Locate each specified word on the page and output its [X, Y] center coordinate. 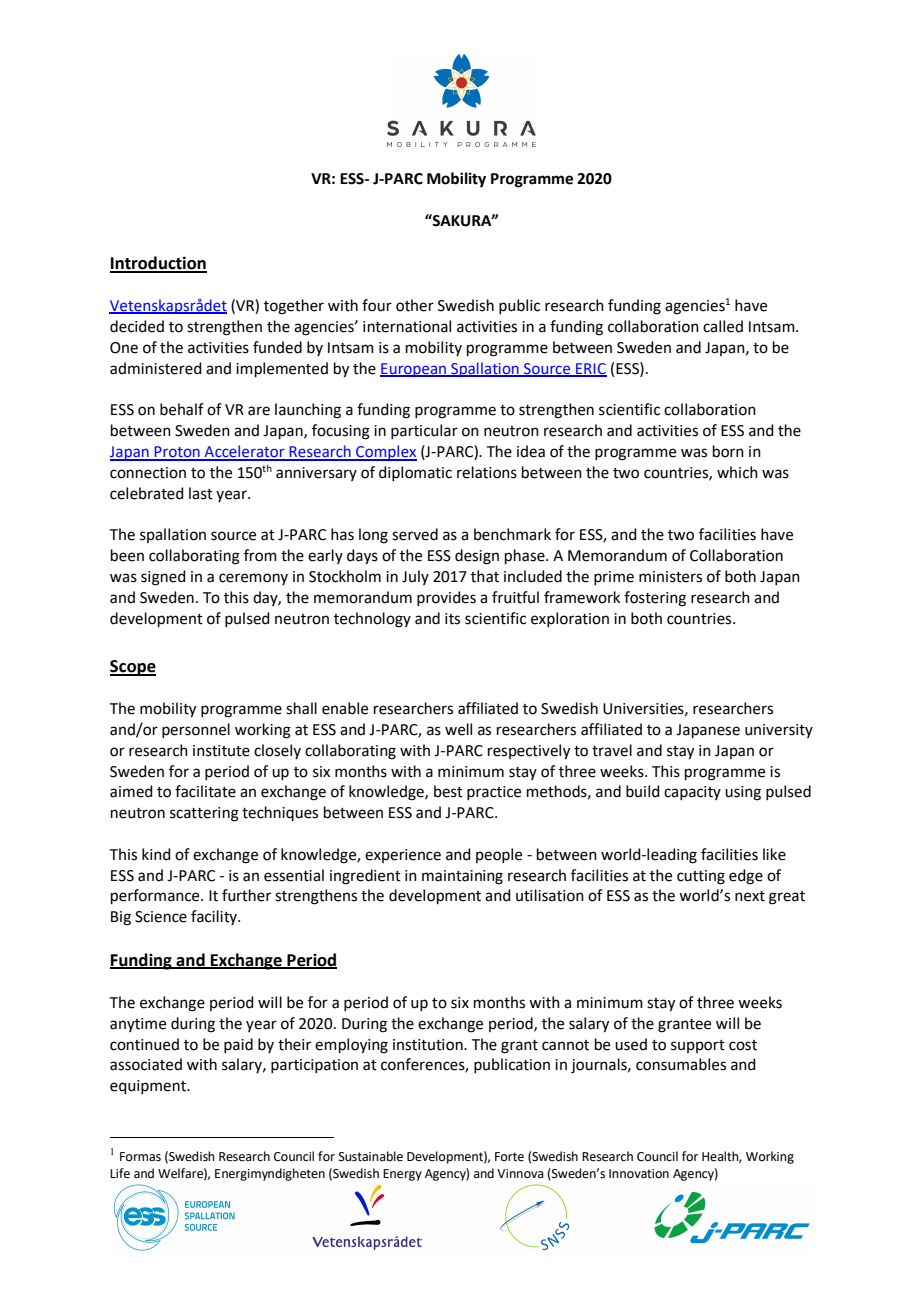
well [458, 729]
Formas [140, 1157]
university [779, 731]
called [723, 326]
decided [137, 326]
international [407, 326]
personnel [196, 730]
